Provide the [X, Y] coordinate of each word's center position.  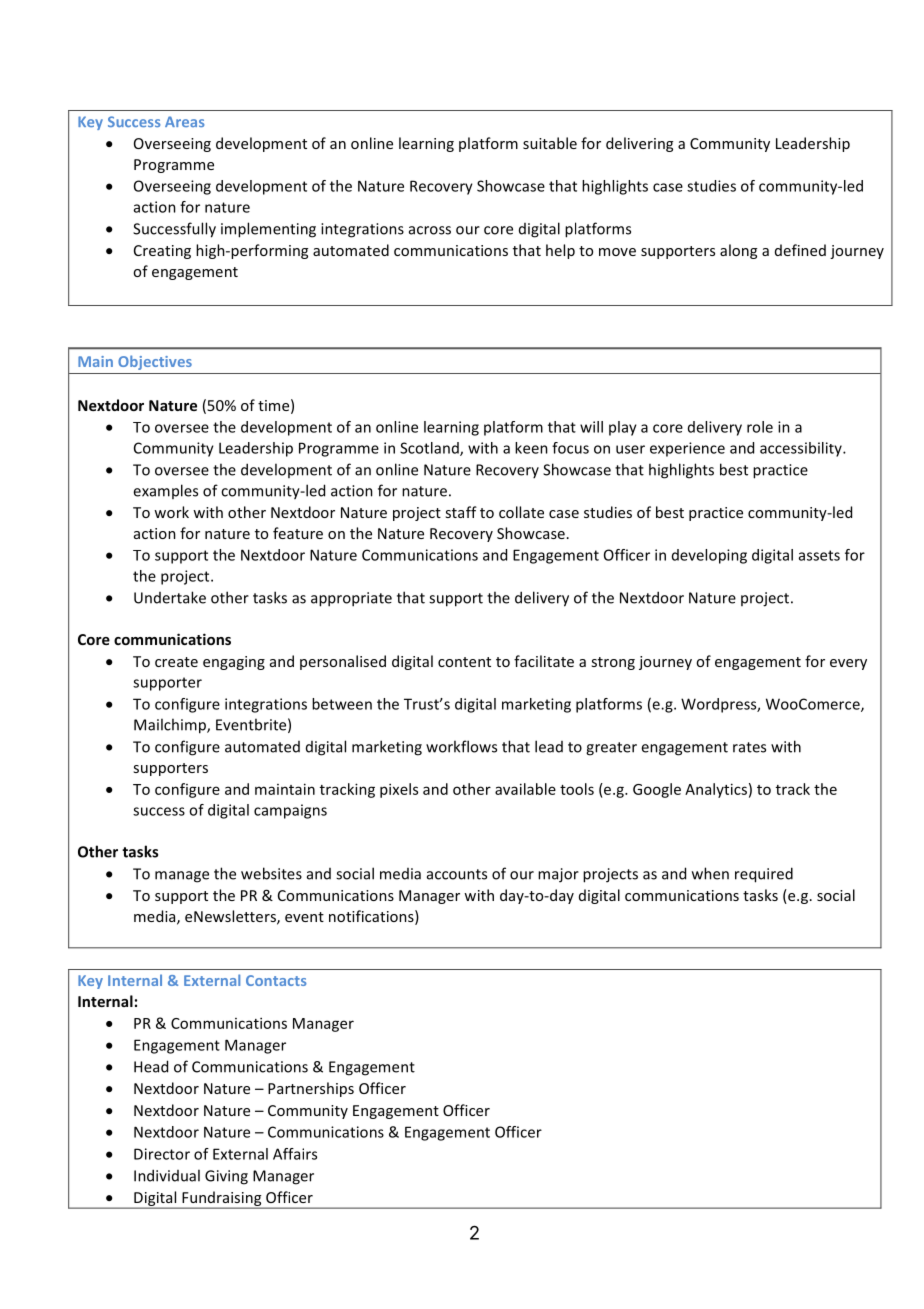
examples [165, 491]
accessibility [802, 449]
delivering [639, 144]
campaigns [290, 811]
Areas [184, 121]
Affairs [295, 1154]
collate [521, 512]
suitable [550, 143]
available [525, 789]
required [764, 875]
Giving [226, 1177]
